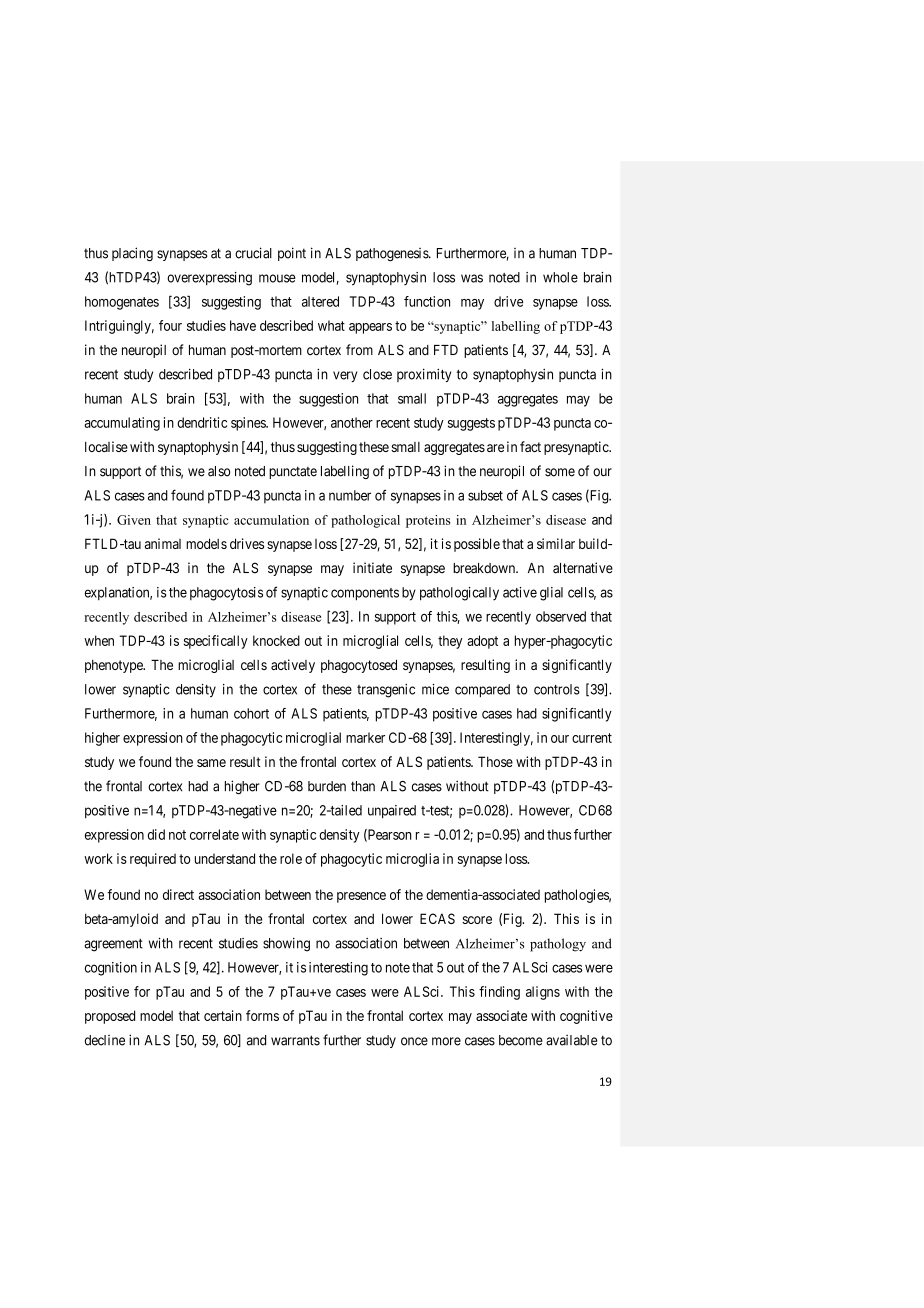  I want to click on observed, so click(561, 616).
